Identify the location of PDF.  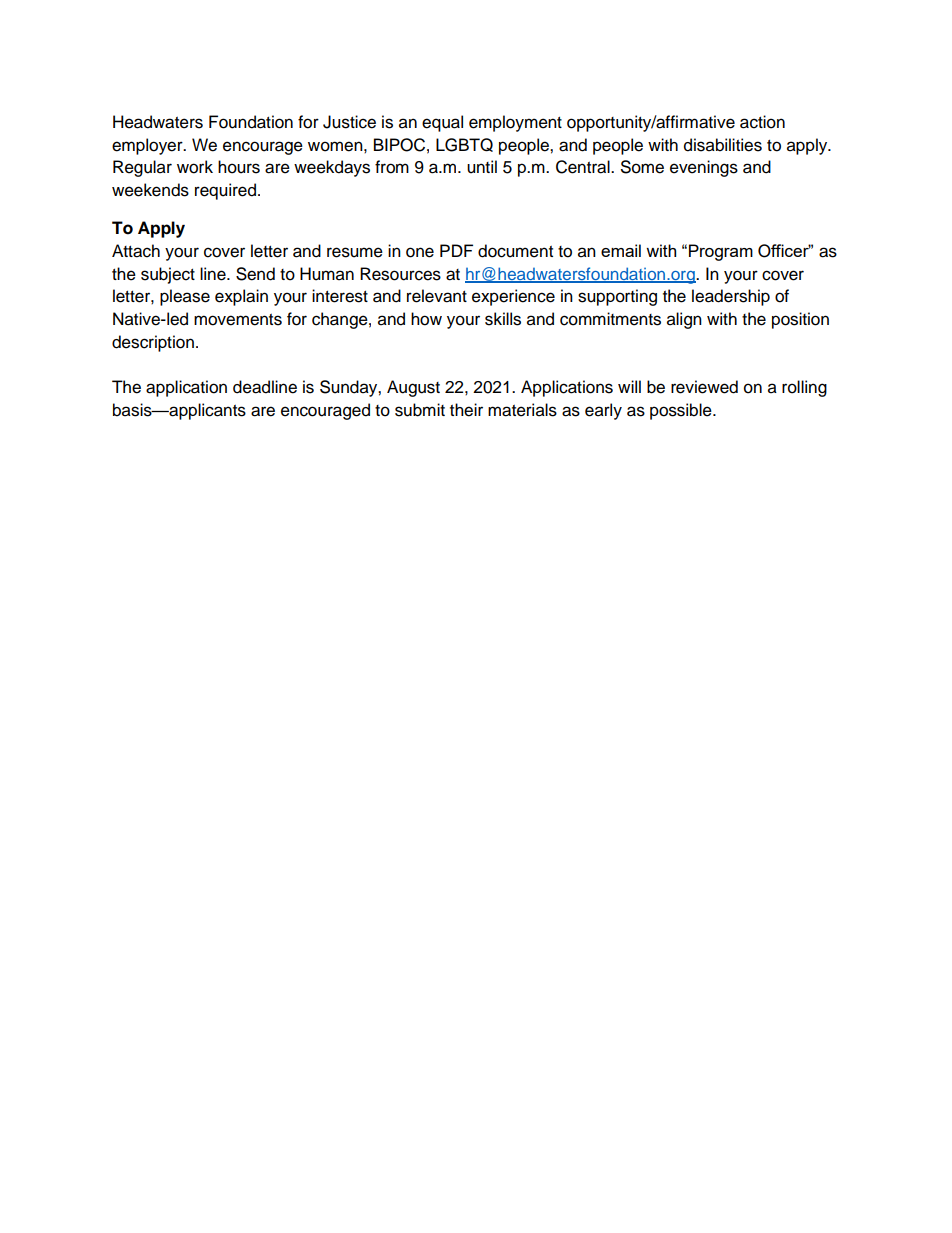
(456, 250).
